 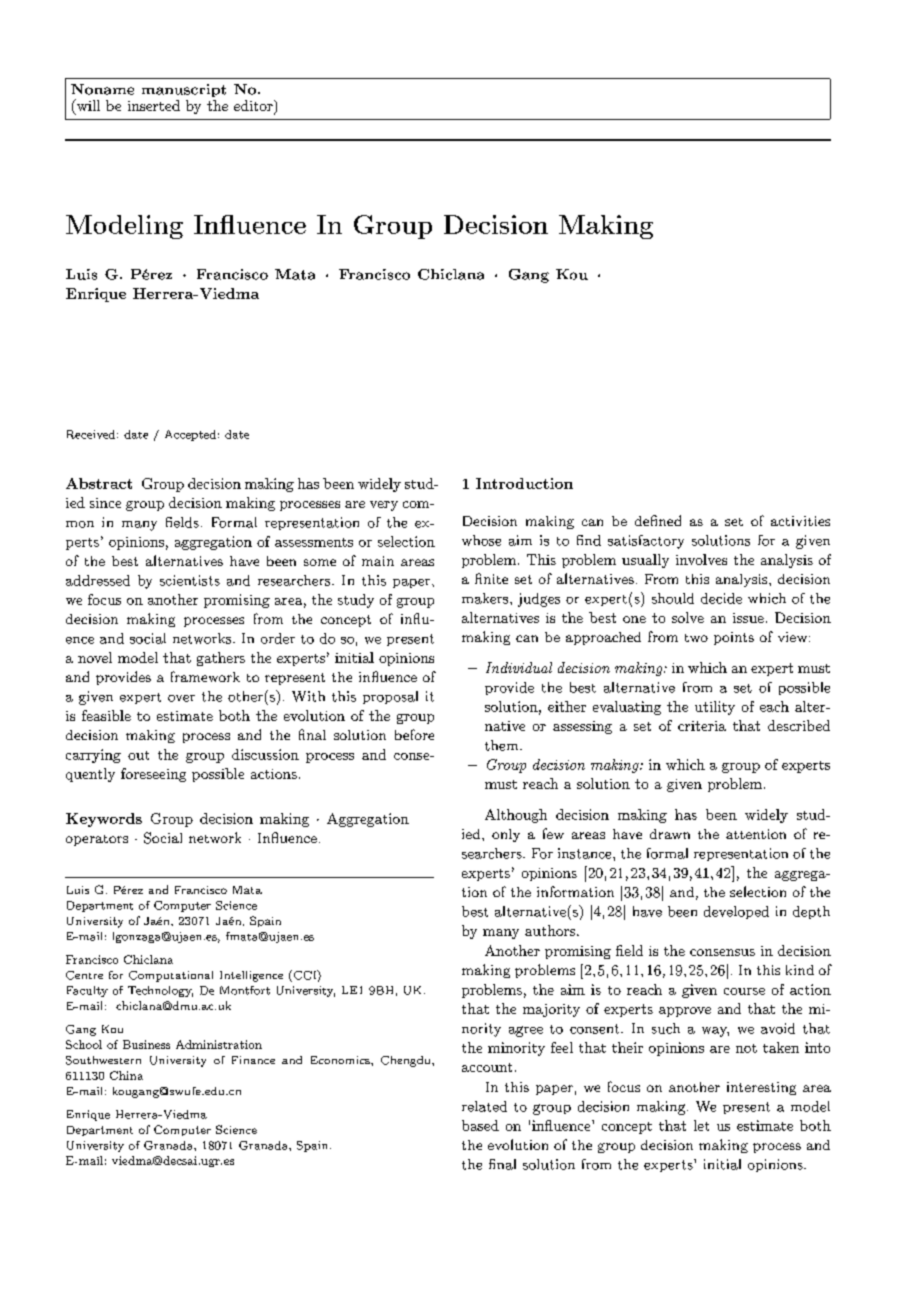 I want to click on before, so click(x=414, y=734).
